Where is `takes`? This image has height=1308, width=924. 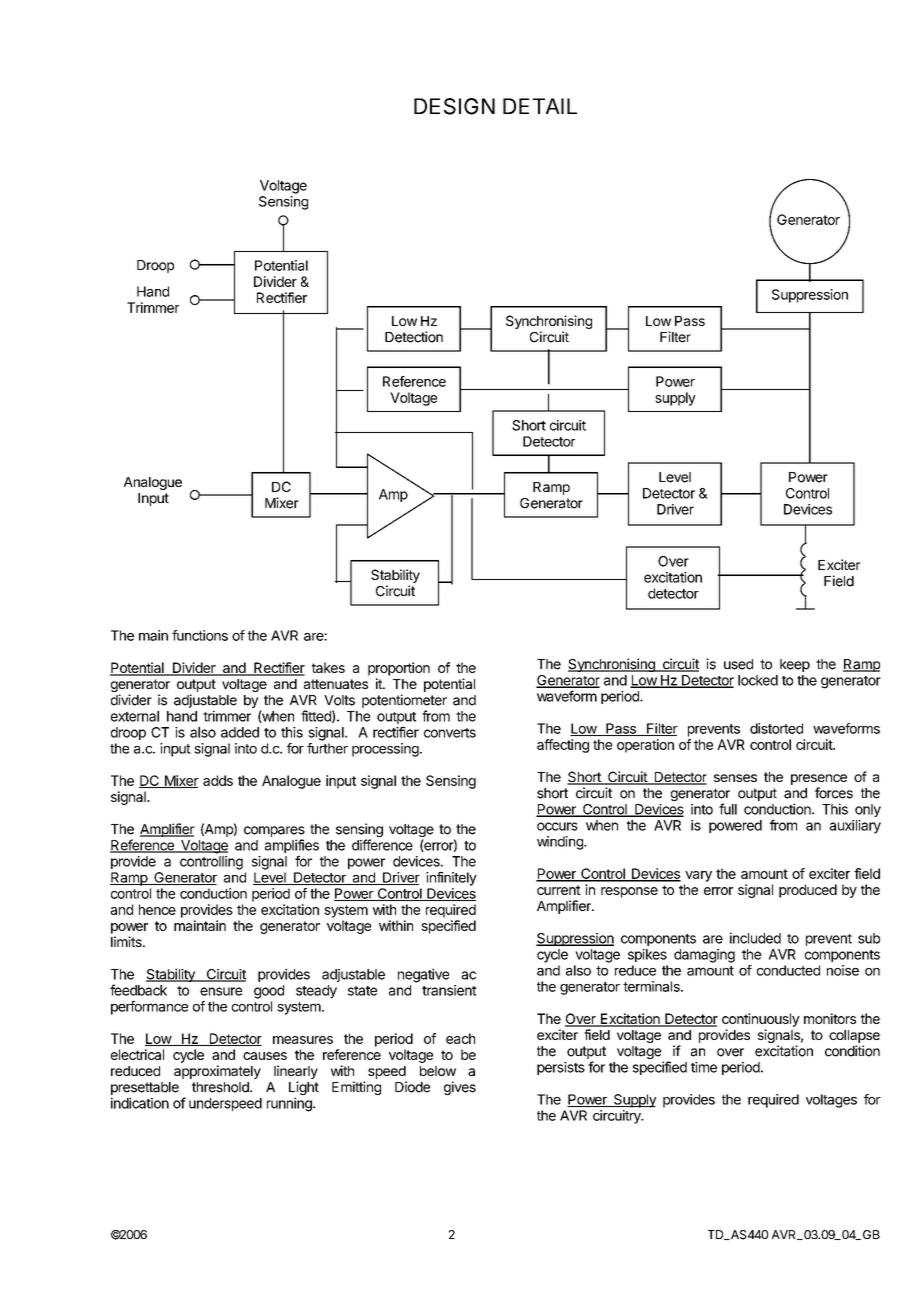
takes is located at coordinates (328, 667).
